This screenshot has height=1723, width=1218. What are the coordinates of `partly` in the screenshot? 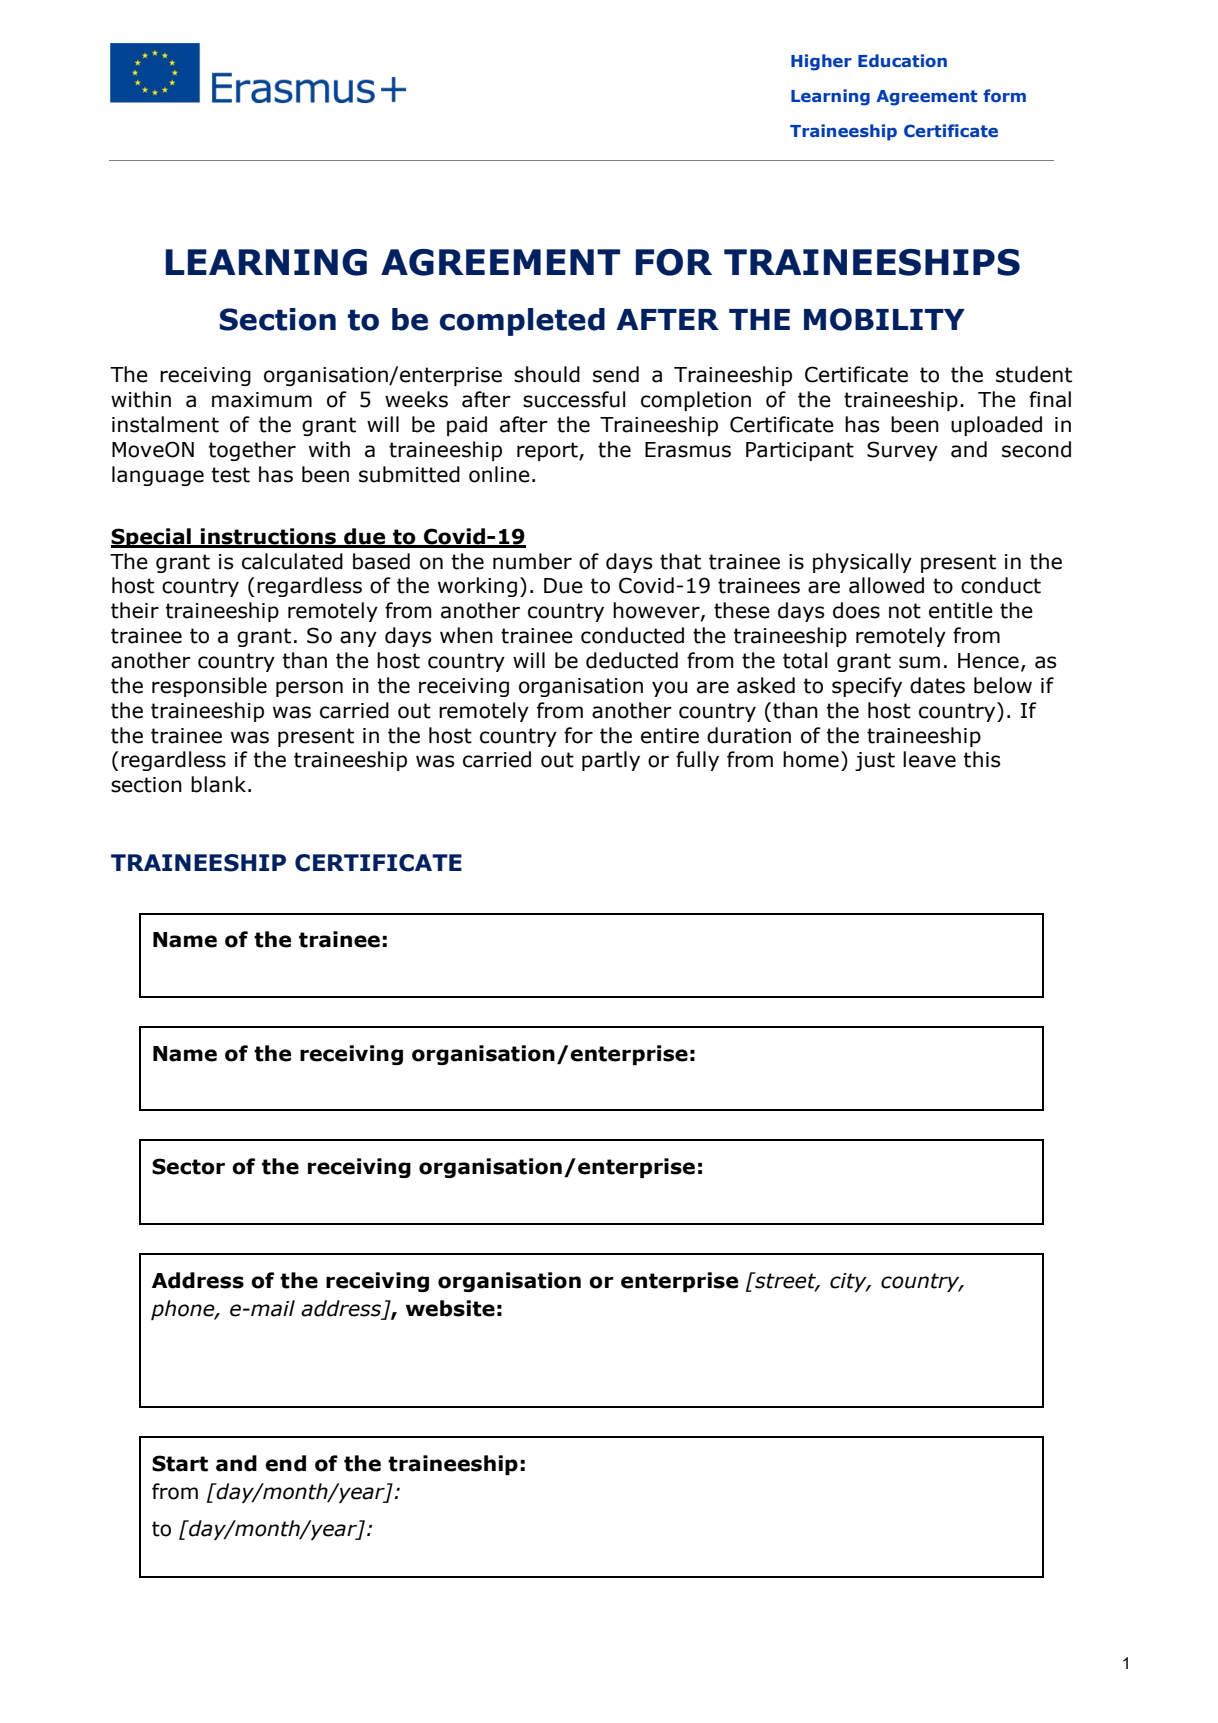 It's located at (611, 761).
